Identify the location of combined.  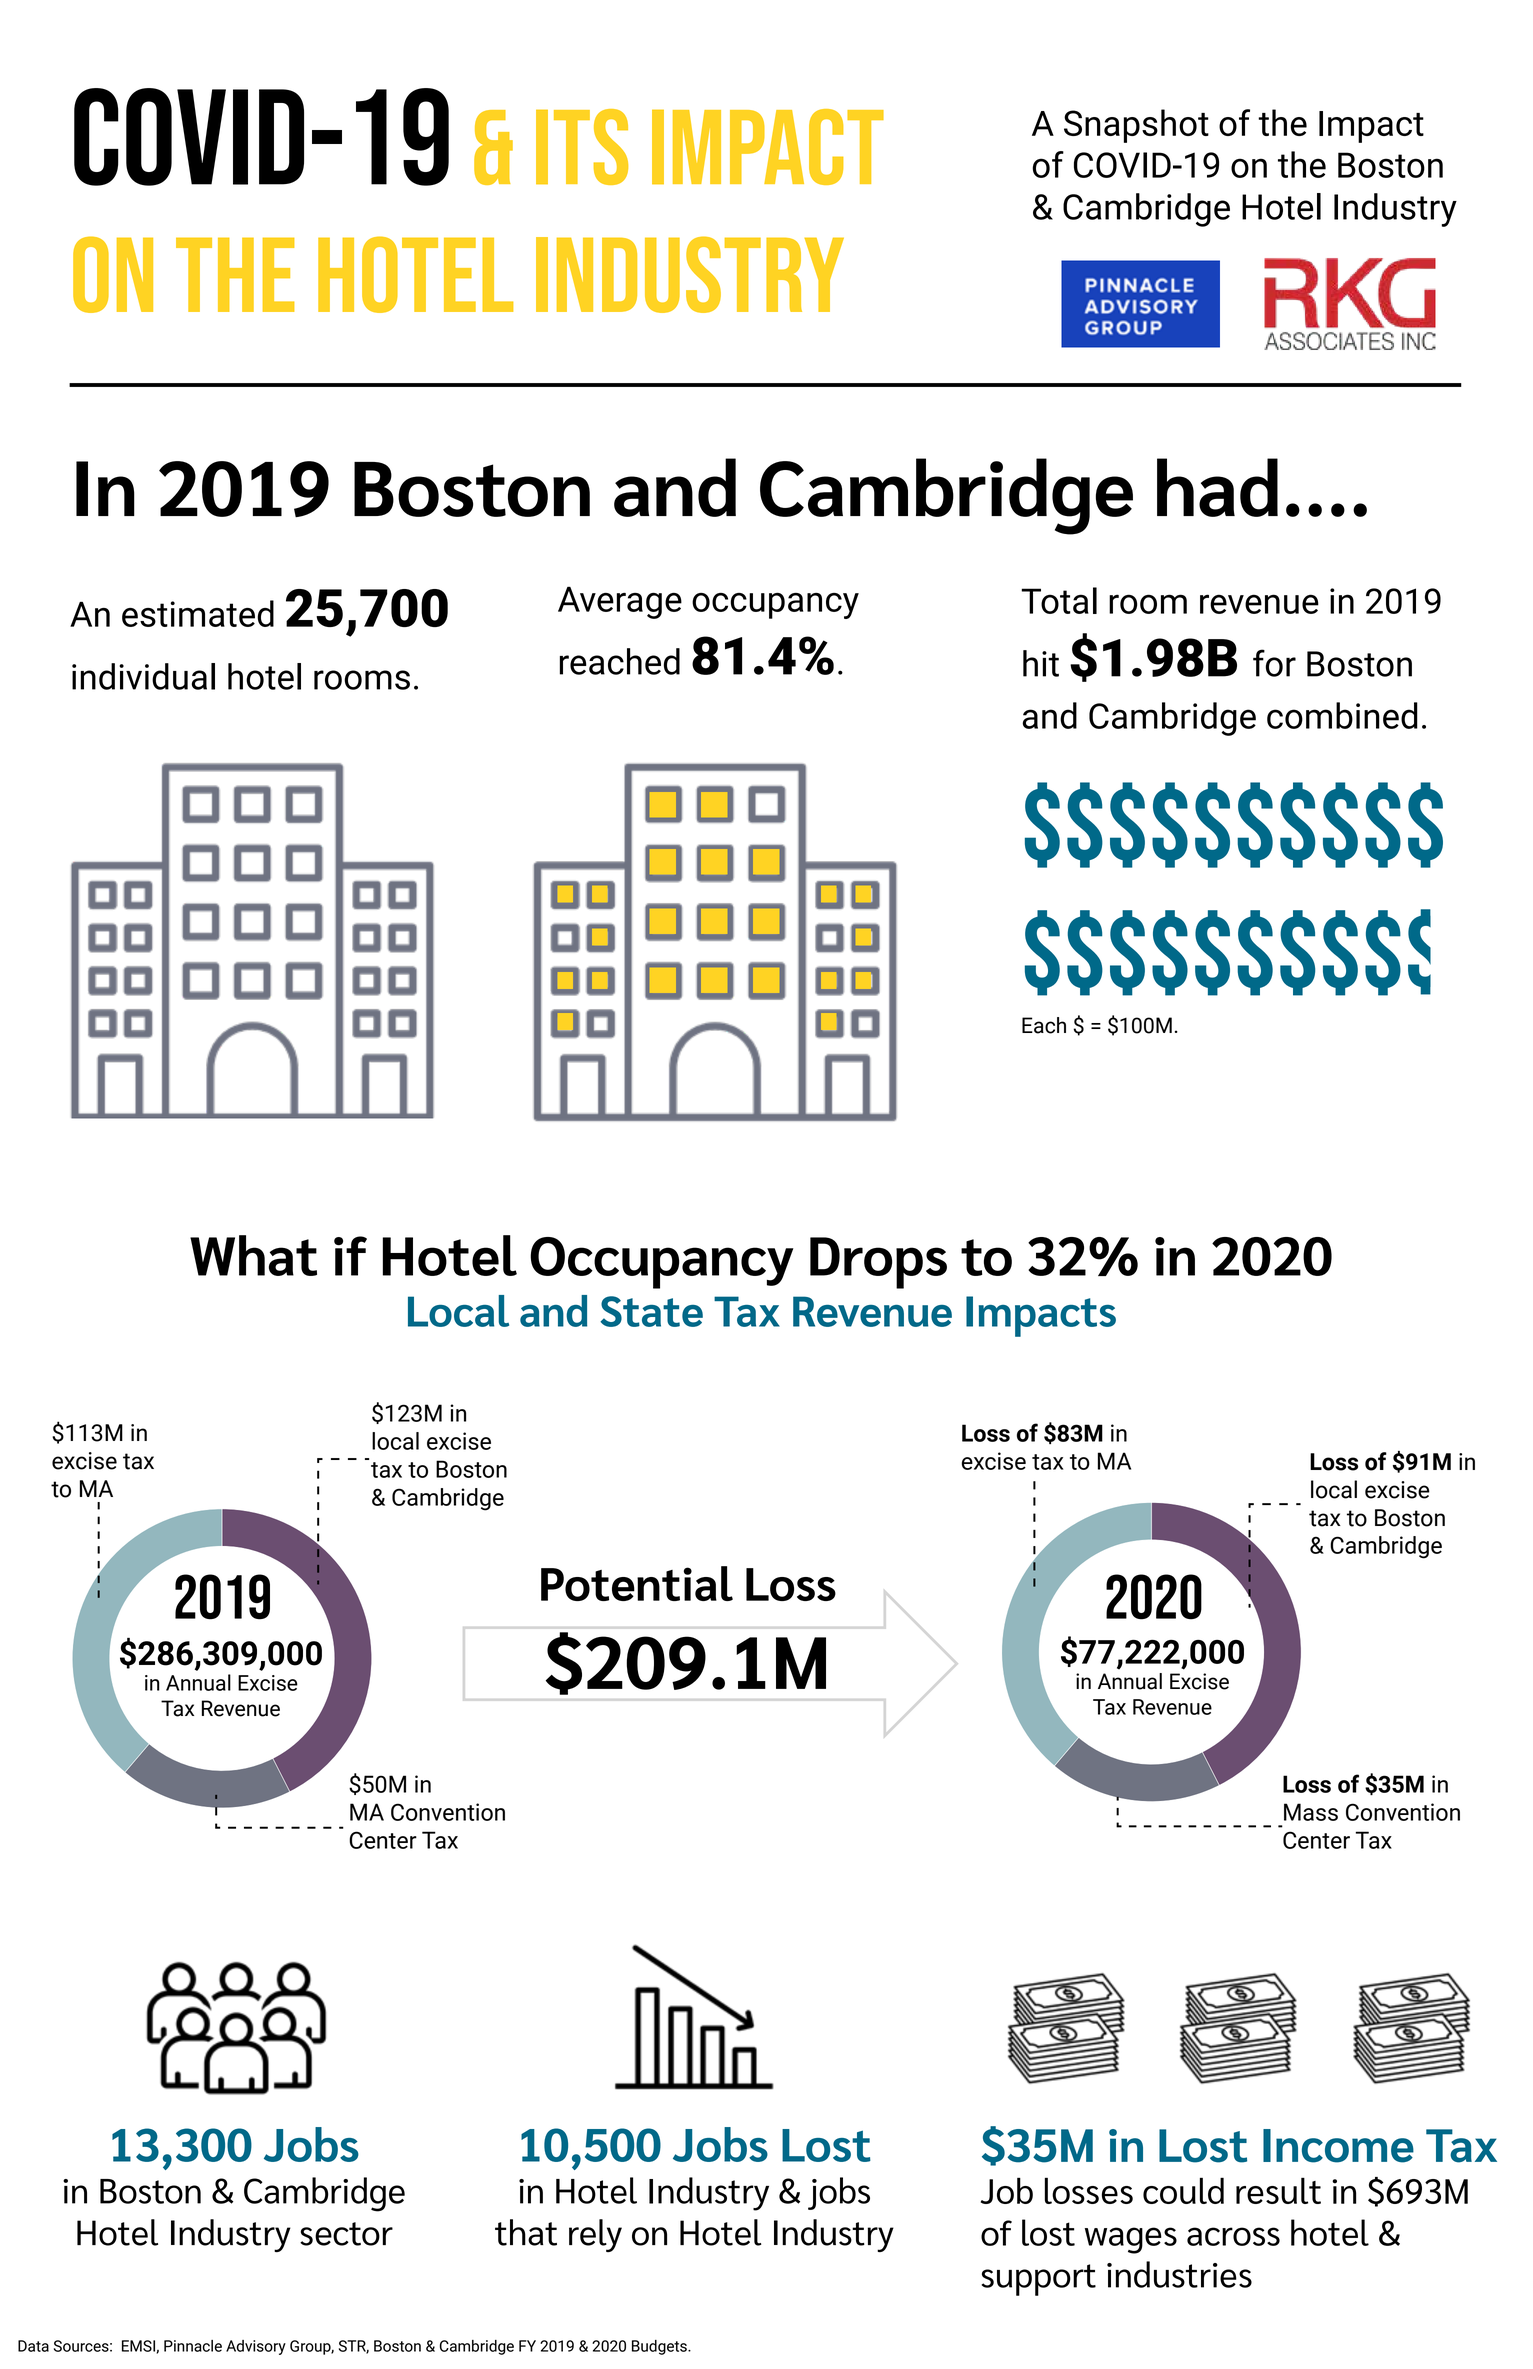
(1342, 715).
